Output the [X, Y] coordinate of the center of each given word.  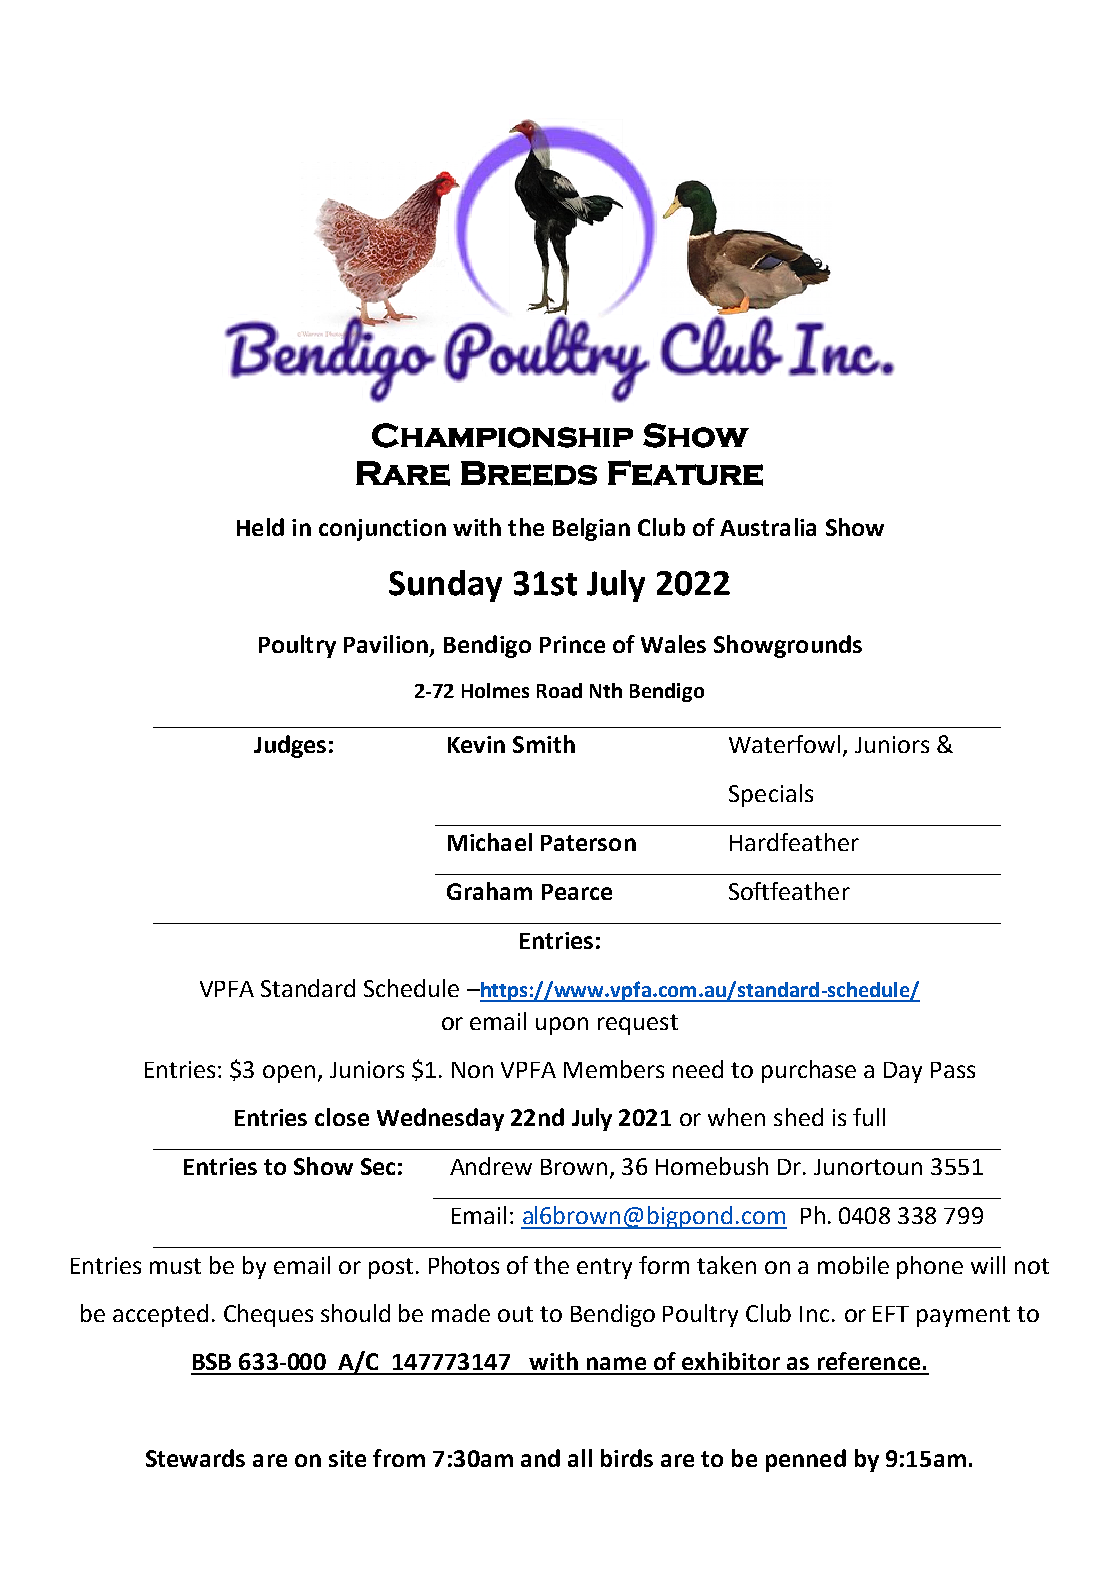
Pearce [577, 892]
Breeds [529, 473]
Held [260, 527]
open [289, 1074]
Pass [953, 1070]
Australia [768, 527]
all [580, 1458]
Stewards [195, 1458]
